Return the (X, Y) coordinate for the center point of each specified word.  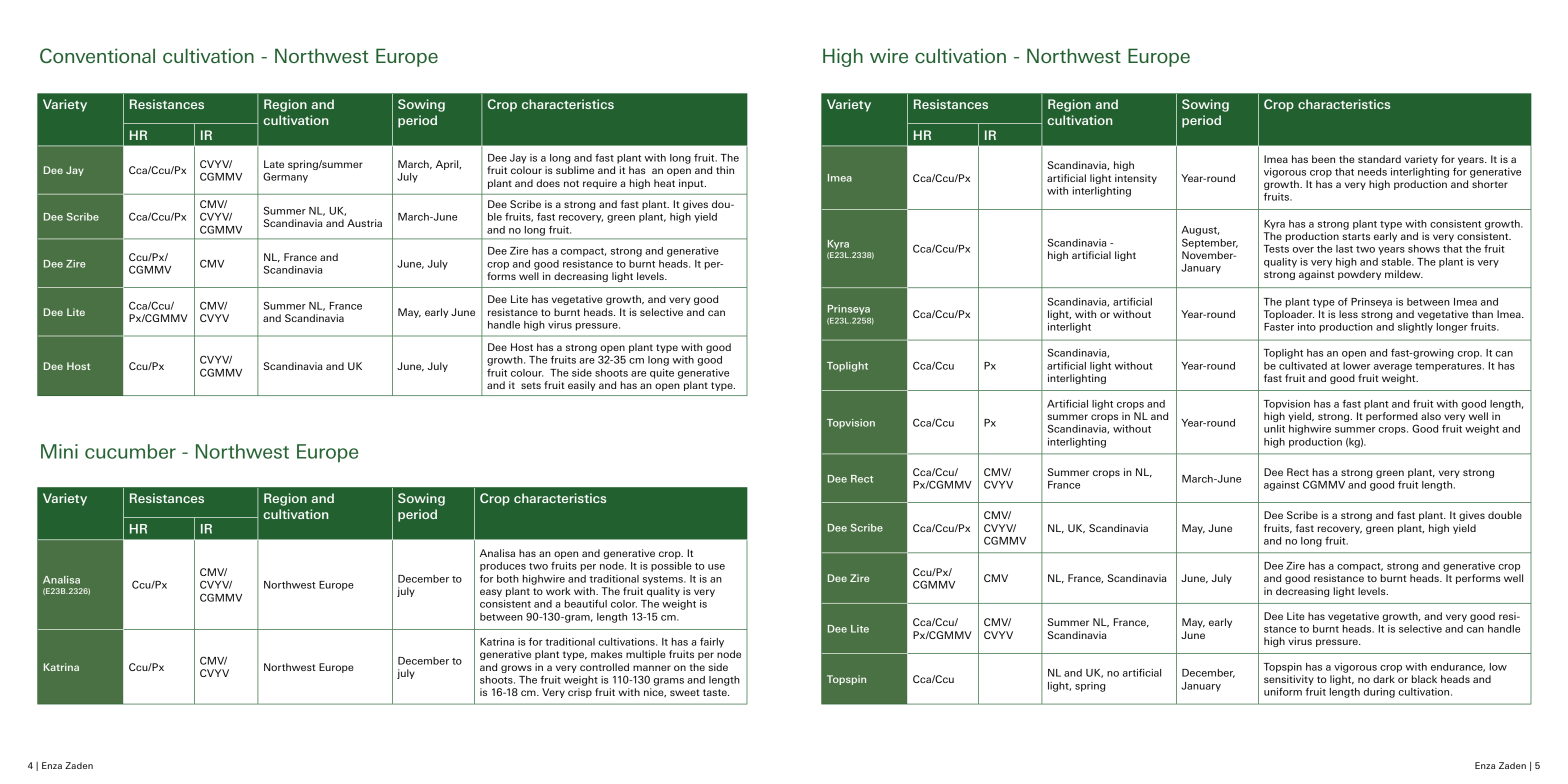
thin (725, 170)
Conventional (97, 55)
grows (516, 669)
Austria (364, 223)
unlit (1274, 429)
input (692, 184)
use (716, 567)
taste (716, 692)
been (1323, 159)
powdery (1359, 275)
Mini (59, 451)
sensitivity (1289, 680)
